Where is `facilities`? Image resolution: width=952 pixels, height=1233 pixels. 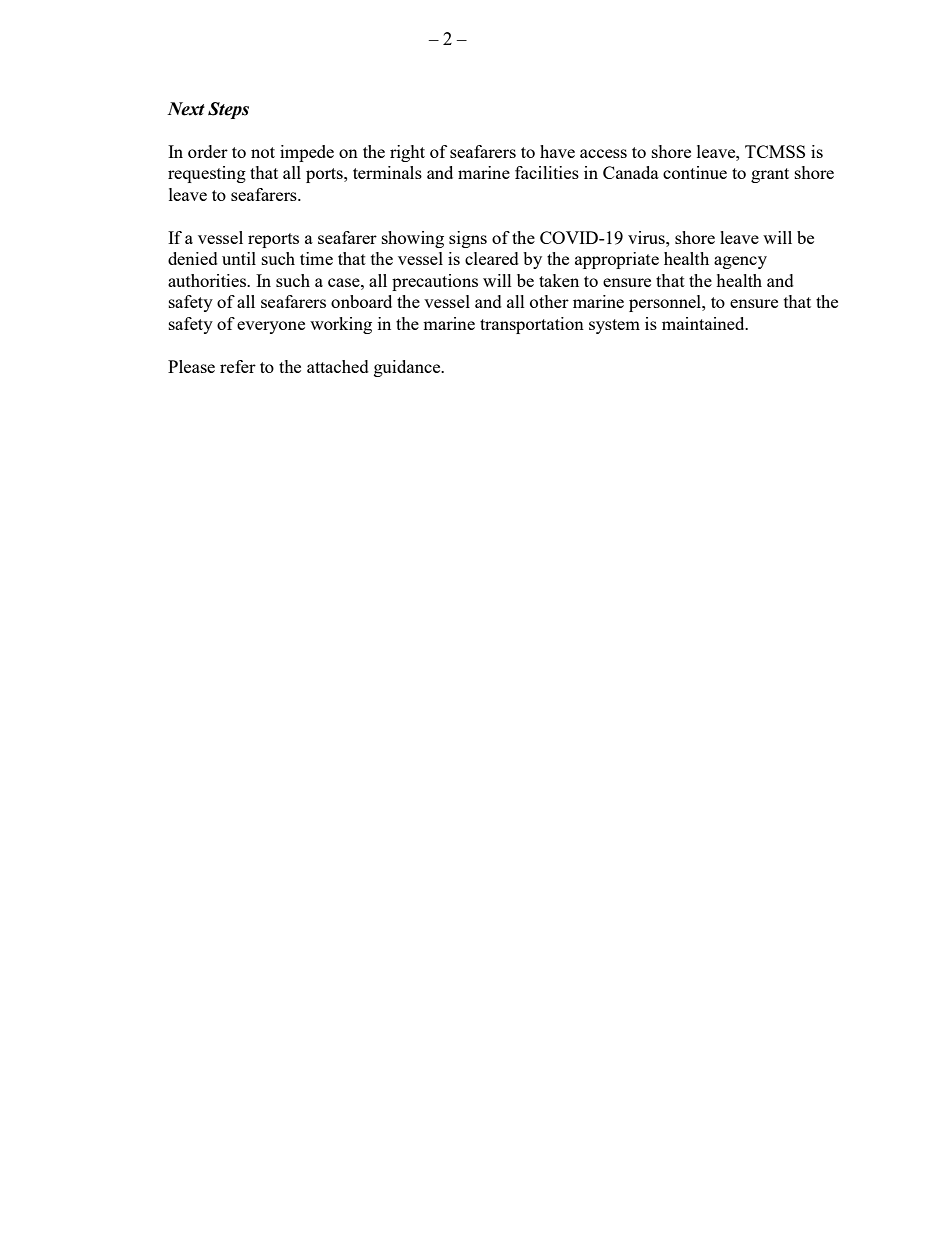
facilities is located at coordinates (547, 172).
